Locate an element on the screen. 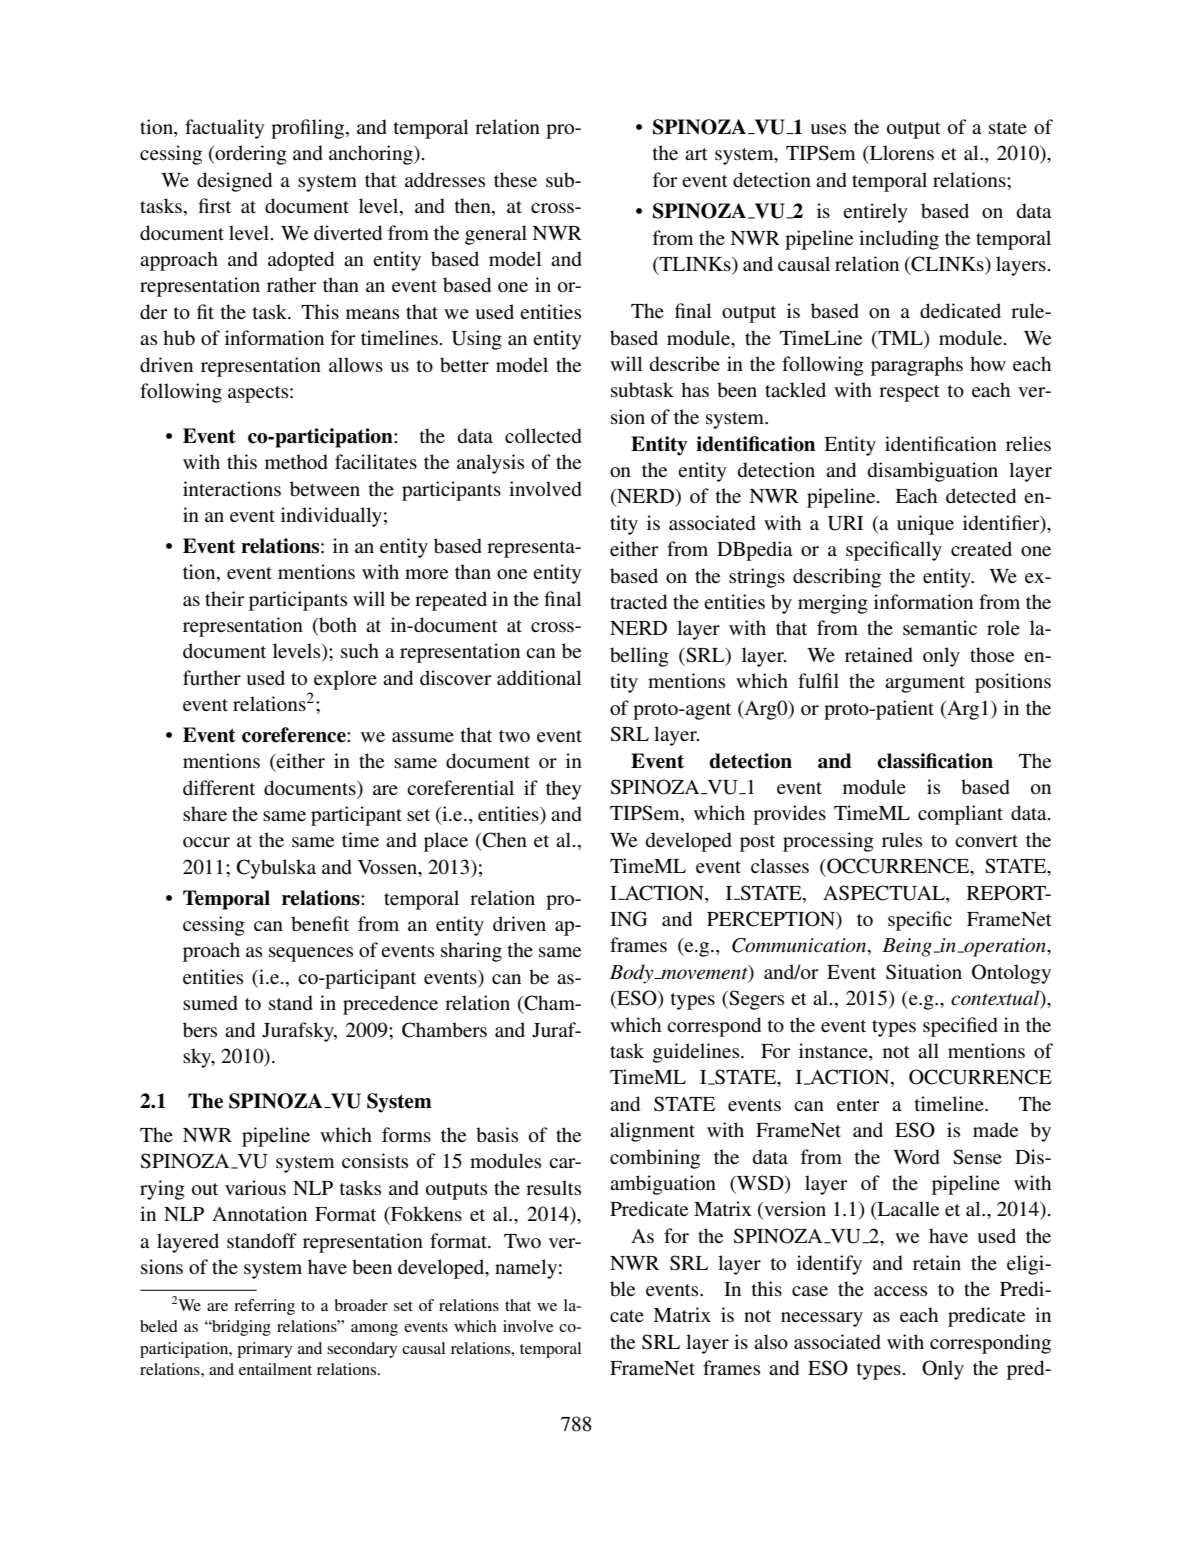 Image resolution: width=1192 pixels, height=1543 pixels. both is located at coordinates (337, 626).
